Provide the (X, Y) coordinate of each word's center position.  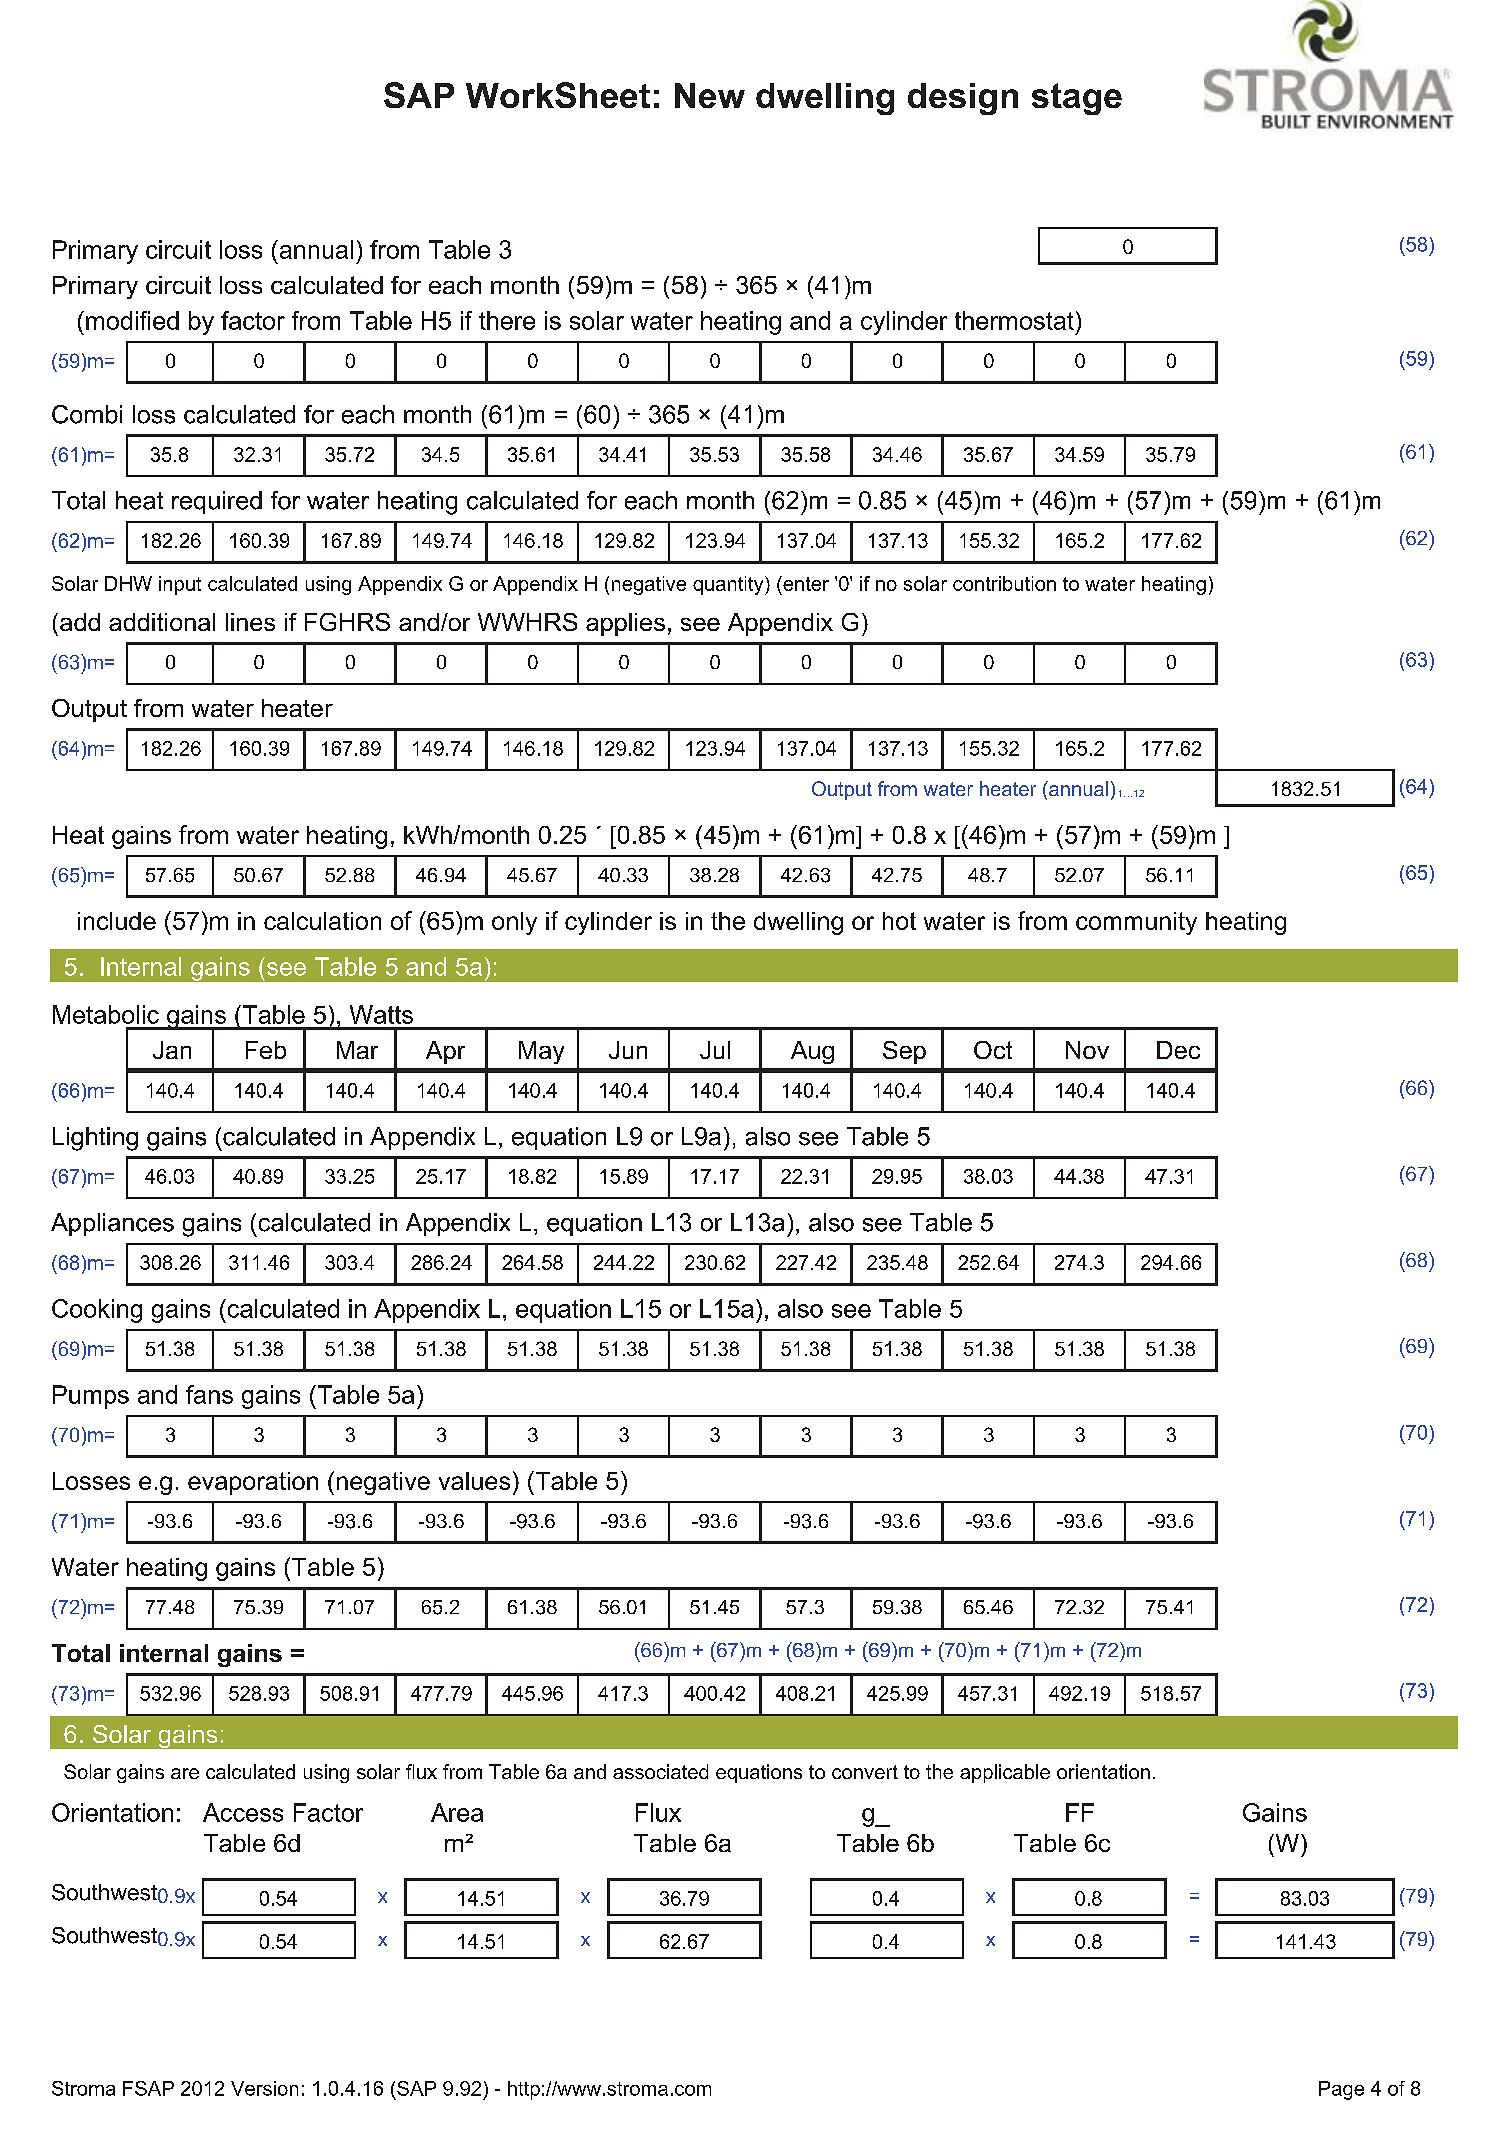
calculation (322, 921)
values (474, 1481)
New (710, 95)
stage (1077, 99)
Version (264, 2088)
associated (660, 1771)
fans (209, 1394)
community (1136, 923)
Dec (1178, 1050)
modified (132, 320)
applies (625, 624)
